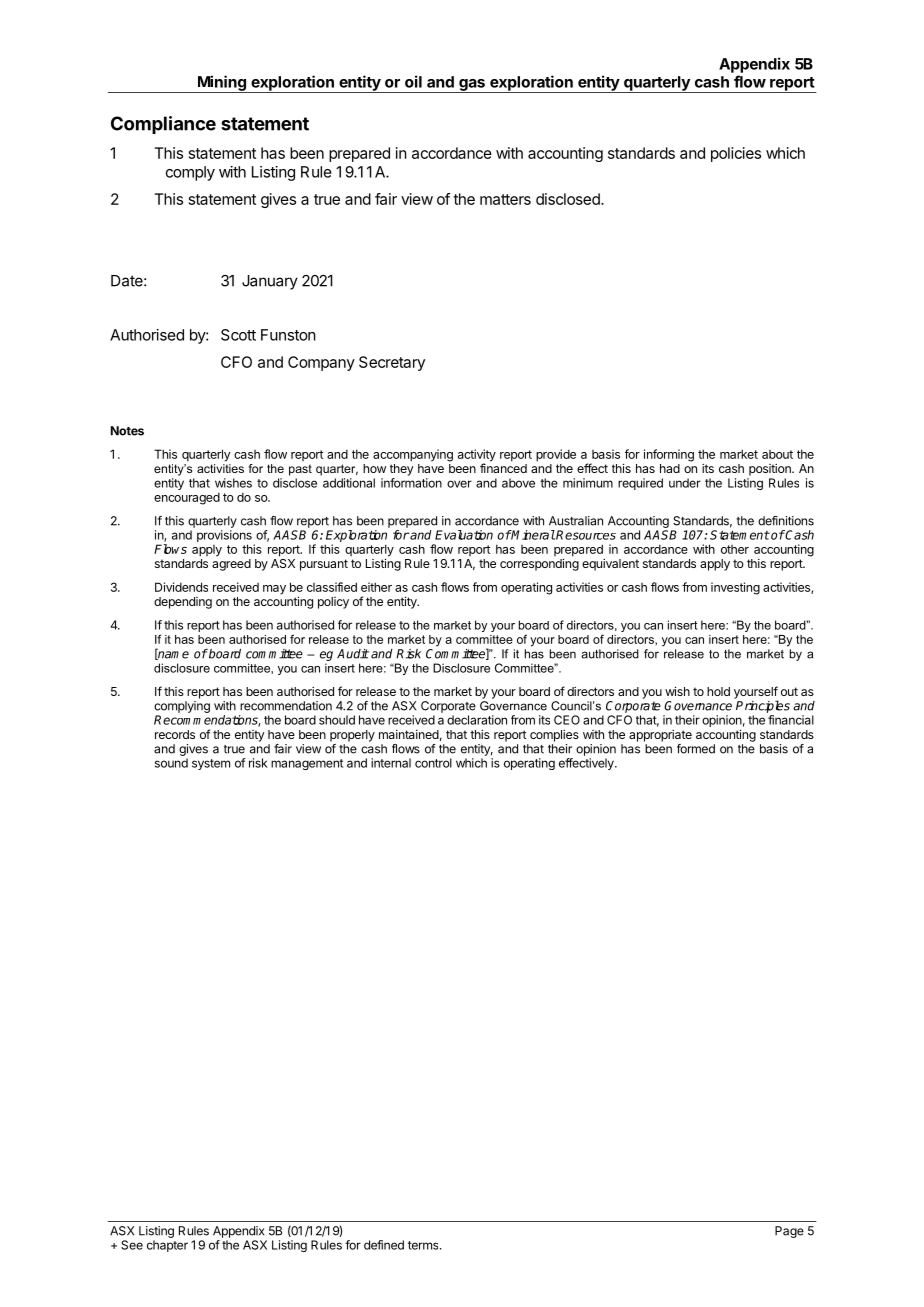 Image resolution: width=924 pixels, height=1307 pixels. What do you see at coordinates (736, 154) in the page?
I see `policies` at bounding box center [736, 154].
